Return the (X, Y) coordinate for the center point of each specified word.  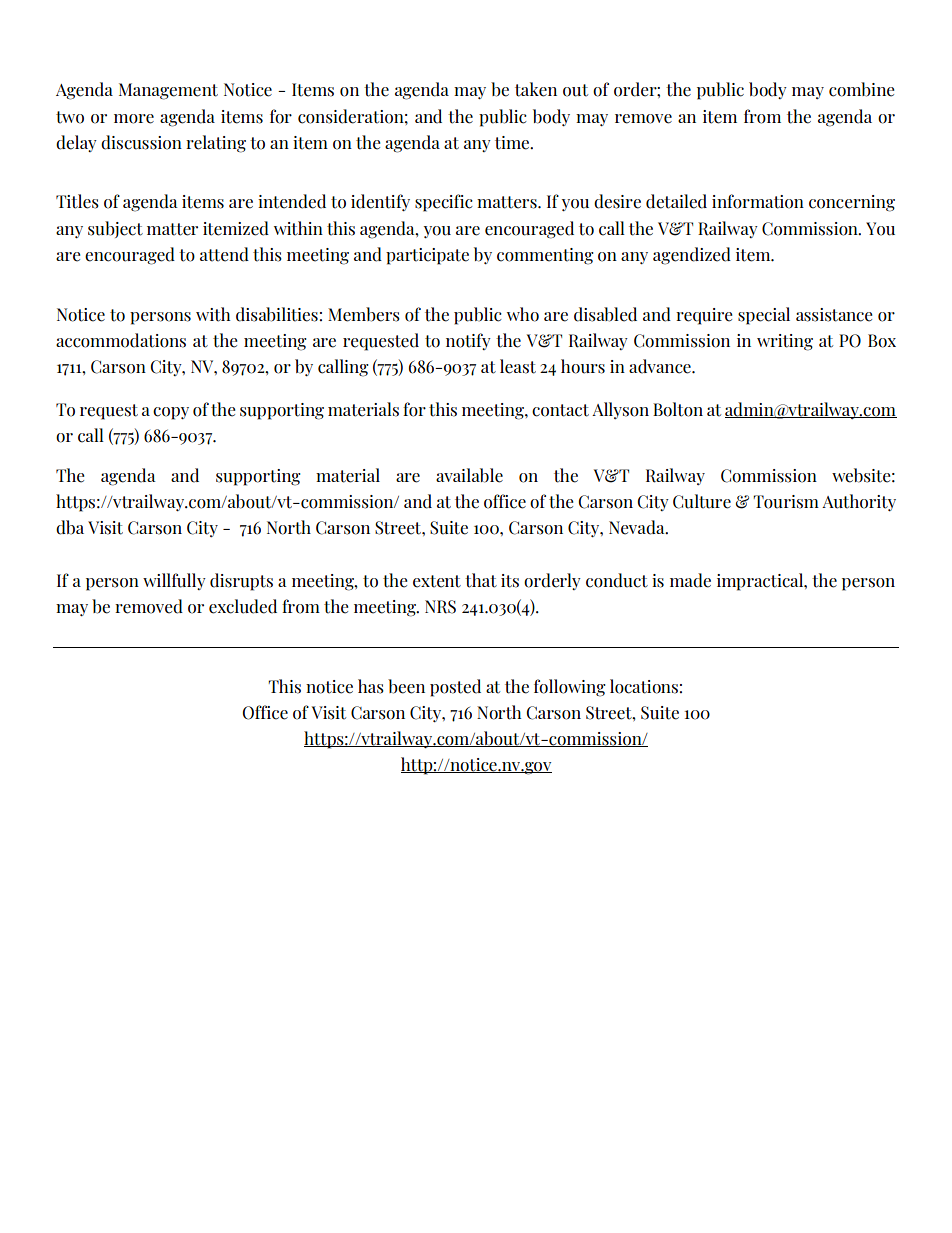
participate (427, 256)
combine (862, 89)
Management (168, 91)
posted (455, 688)
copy (171, 413)
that (481, 580)
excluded (243, 606)
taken (536, 89)
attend (224, 254)
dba (70, 527)
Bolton (678, 409)
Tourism (786, 502)
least (518, 366)
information (758, 201)
